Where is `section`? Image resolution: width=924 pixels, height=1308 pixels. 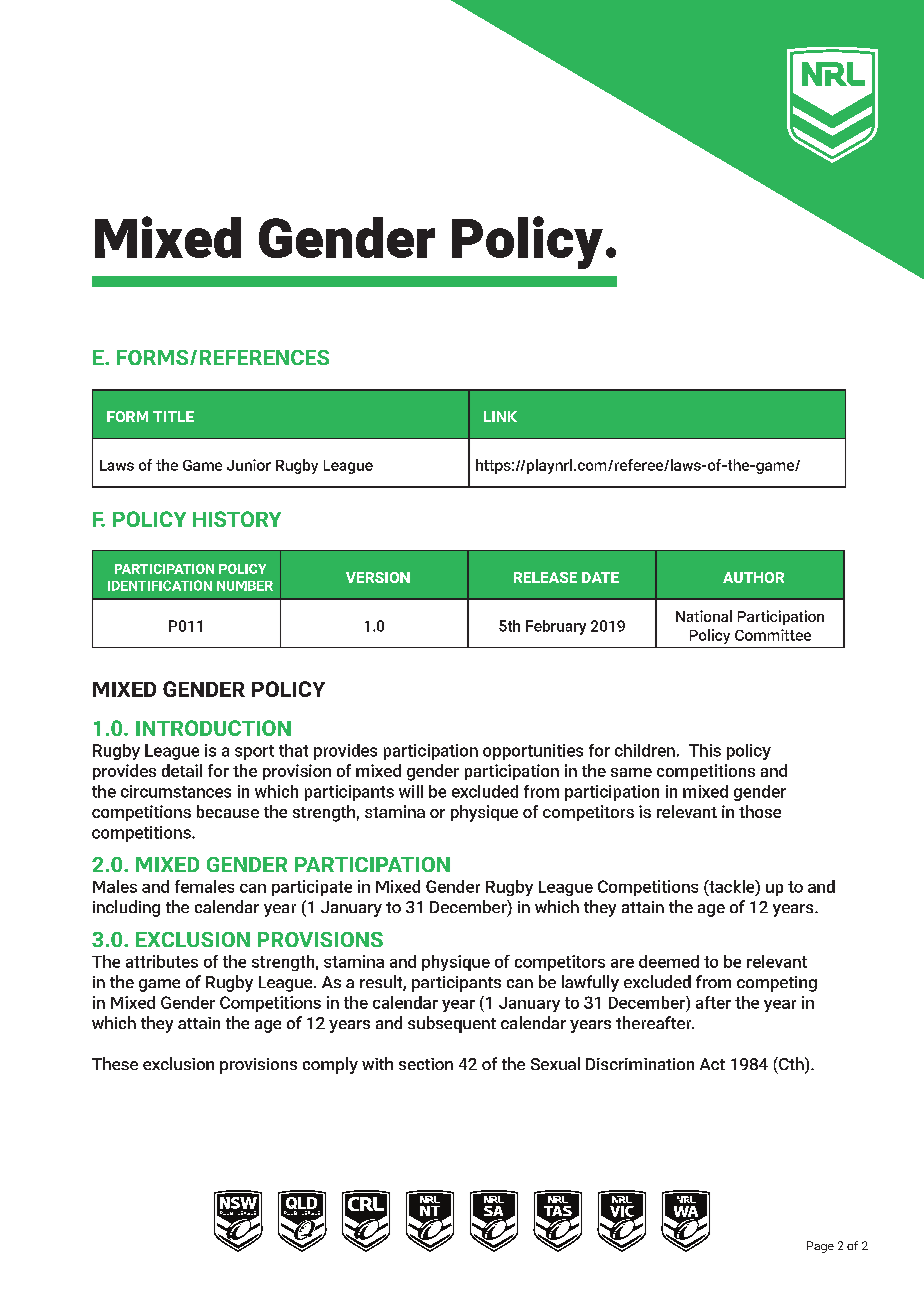
section is located at coordinates (426, 1064).
